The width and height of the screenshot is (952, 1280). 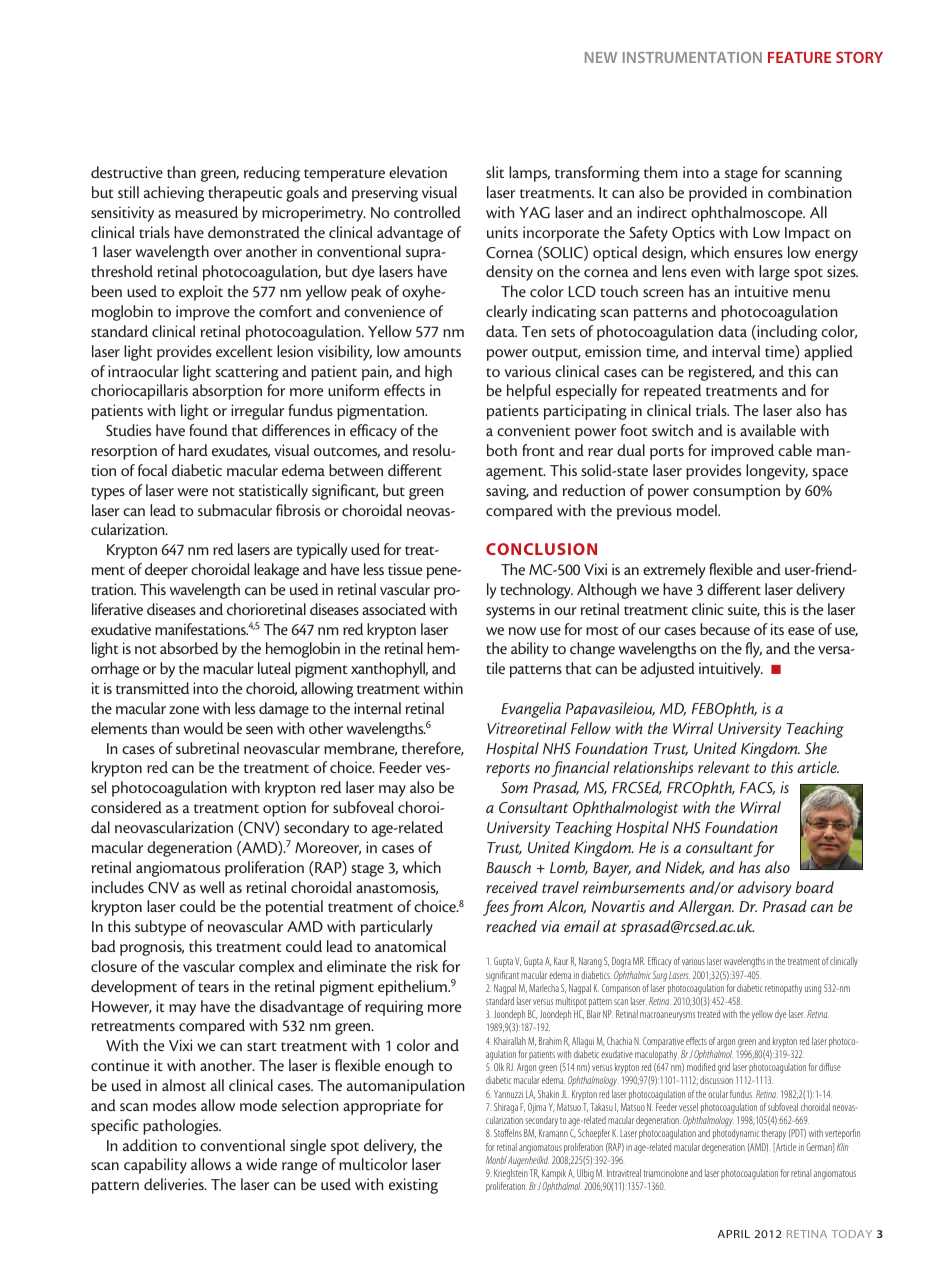 What do you see at coordinates (127, 172) in the screenshot?
I see `destructive` at bounding box center [127, 172].
